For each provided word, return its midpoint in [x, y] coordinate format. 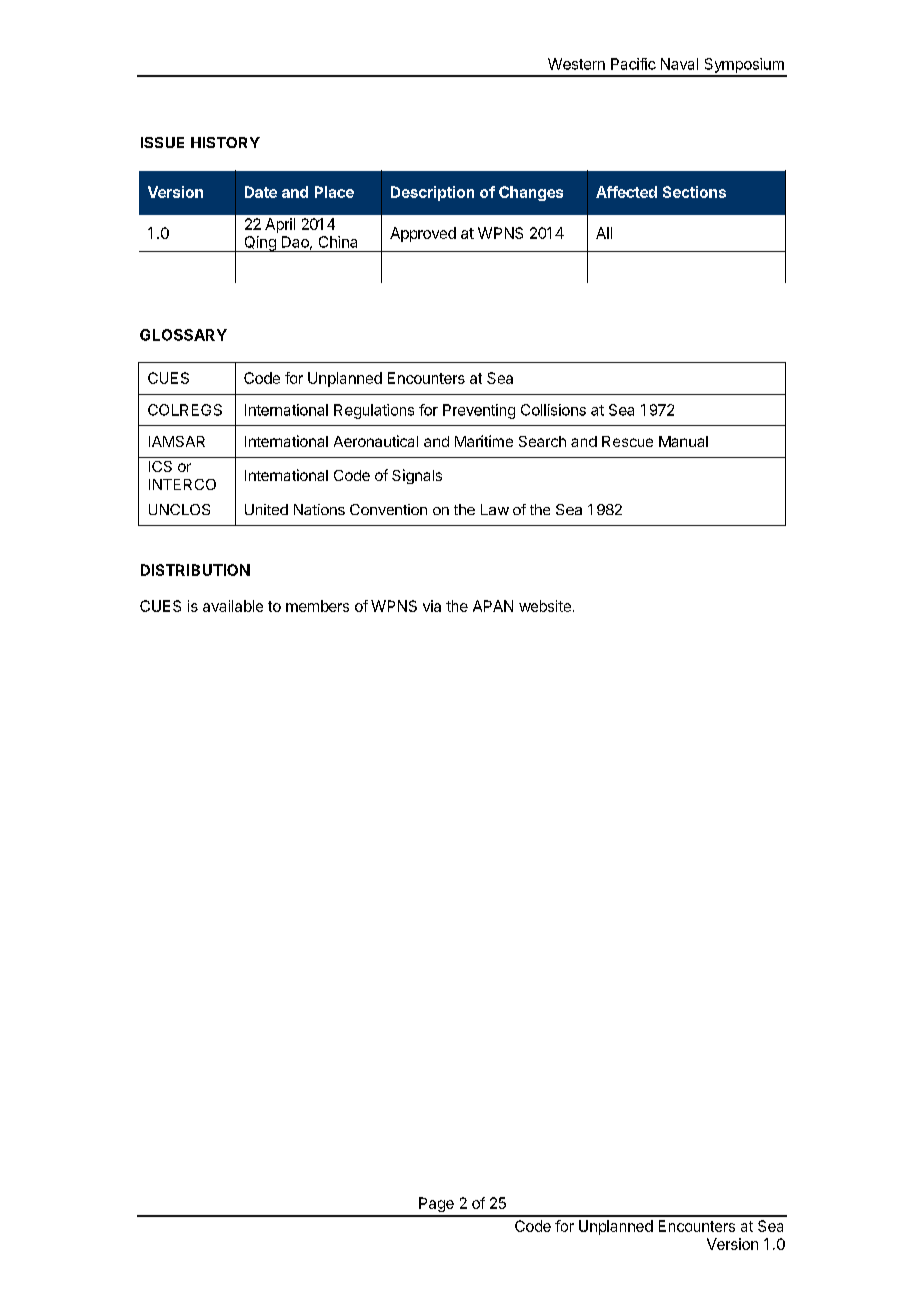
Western [576, 64]
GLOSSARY [183, 335]
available [233, 606]
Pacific [633, 64]
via [432, 606]
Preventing [479, 411]
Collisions [553, 410]
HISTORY [225, 142]
